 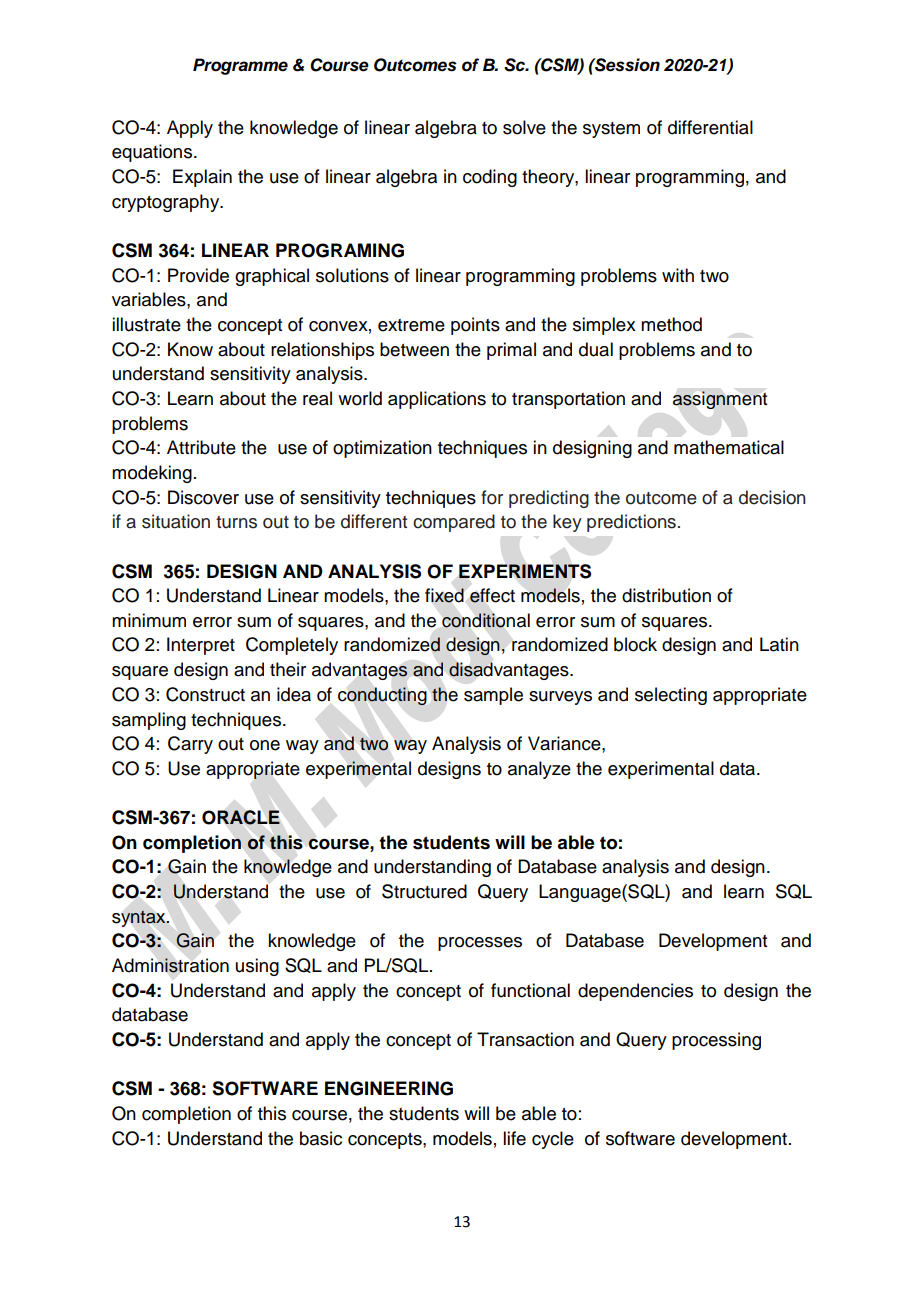 I want to click on fixed, so click(x=444, y=595).
